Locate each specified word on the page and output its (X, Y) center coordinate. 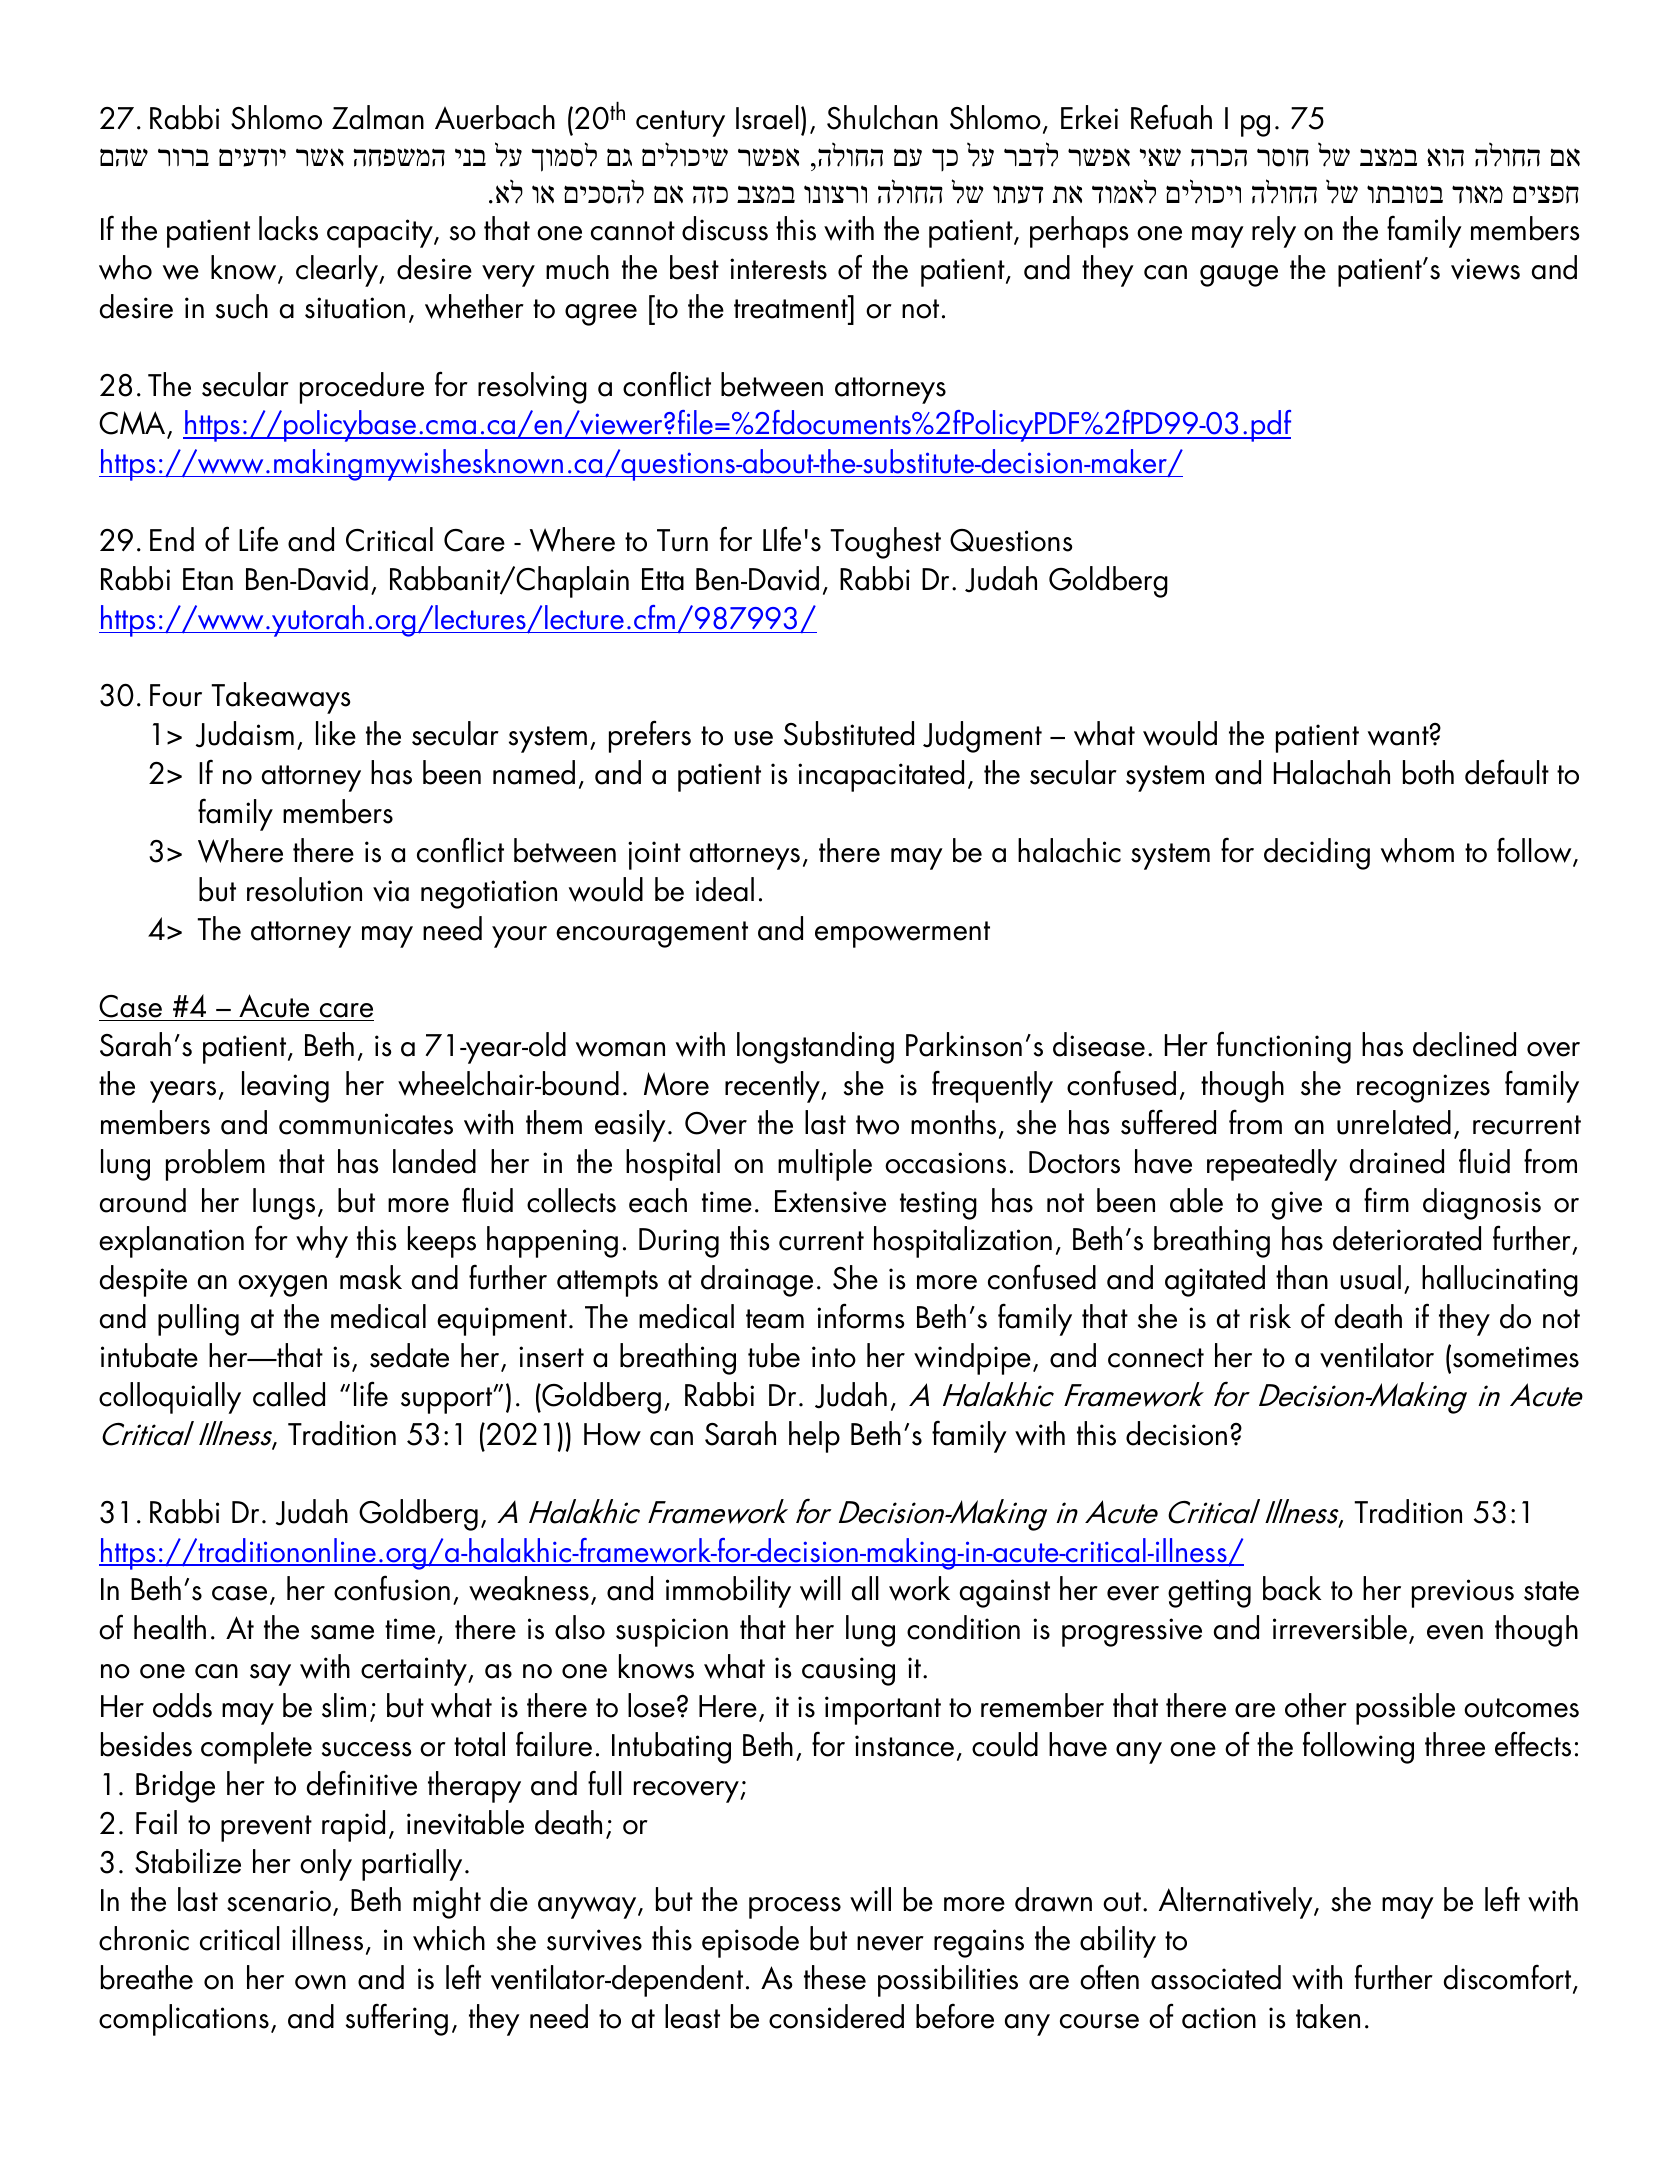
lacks (288, 228)
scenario (279, 1901)
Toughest (885, 543)
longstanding (815, 1048)
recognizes (1423, 1088)
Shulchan (882, 117)
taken (1328, 2016)
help (814, 1437)
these (835, 1977)
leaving (285, 1087)
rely (1274, 232)
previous (1463, 1593)
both (1428, 772)
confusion (392, 1588)
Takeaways (280, 698)
